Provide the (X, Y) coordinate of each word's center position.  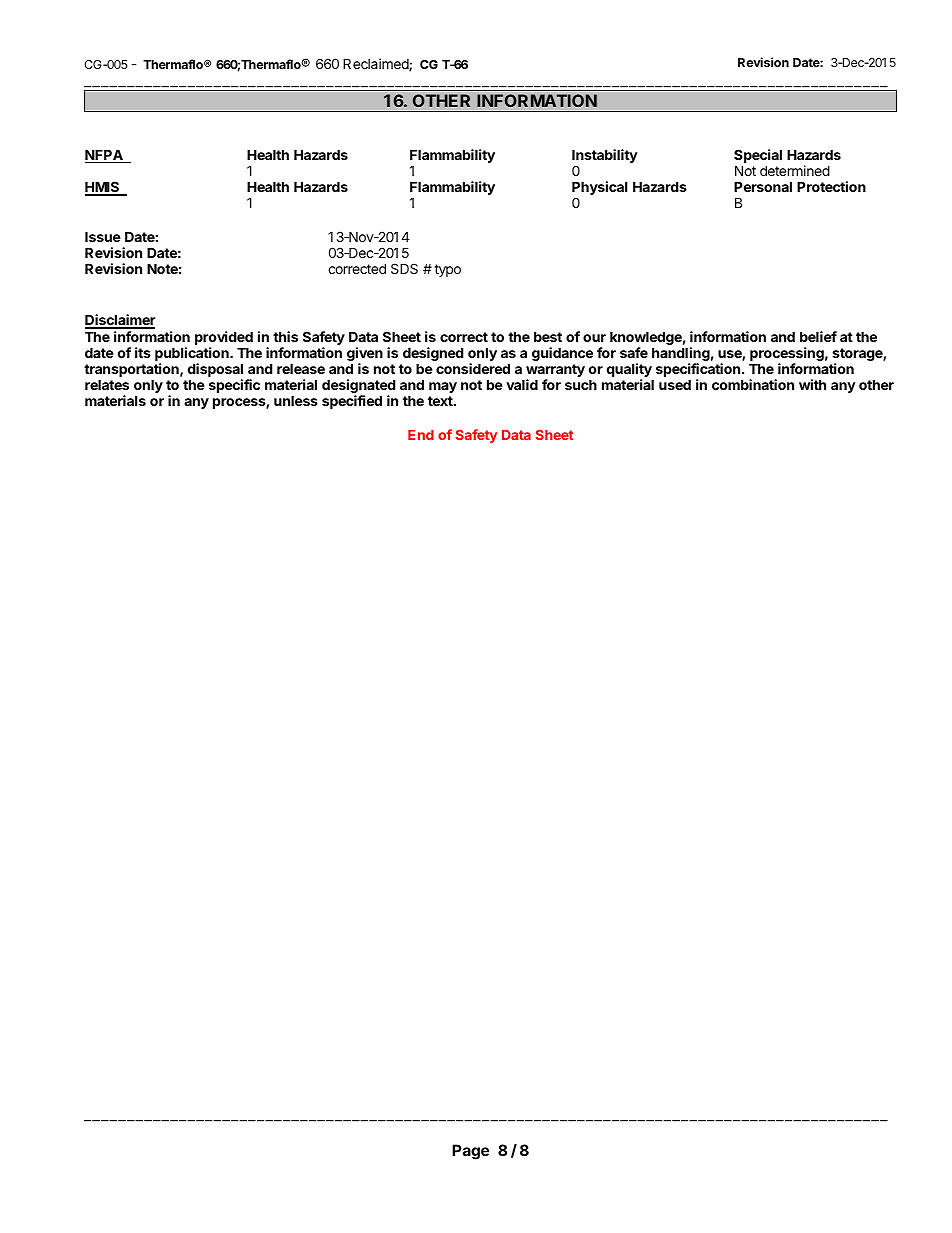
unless (296, 400)
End (421, 435)
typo (447, 270)
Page (470, 1152)
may (443, 387)
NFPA (105, 156)
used (675, 384)
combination (753, 384)
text (441, 401)
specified (352, 402)
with (812, 384)
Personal (763, 186)
